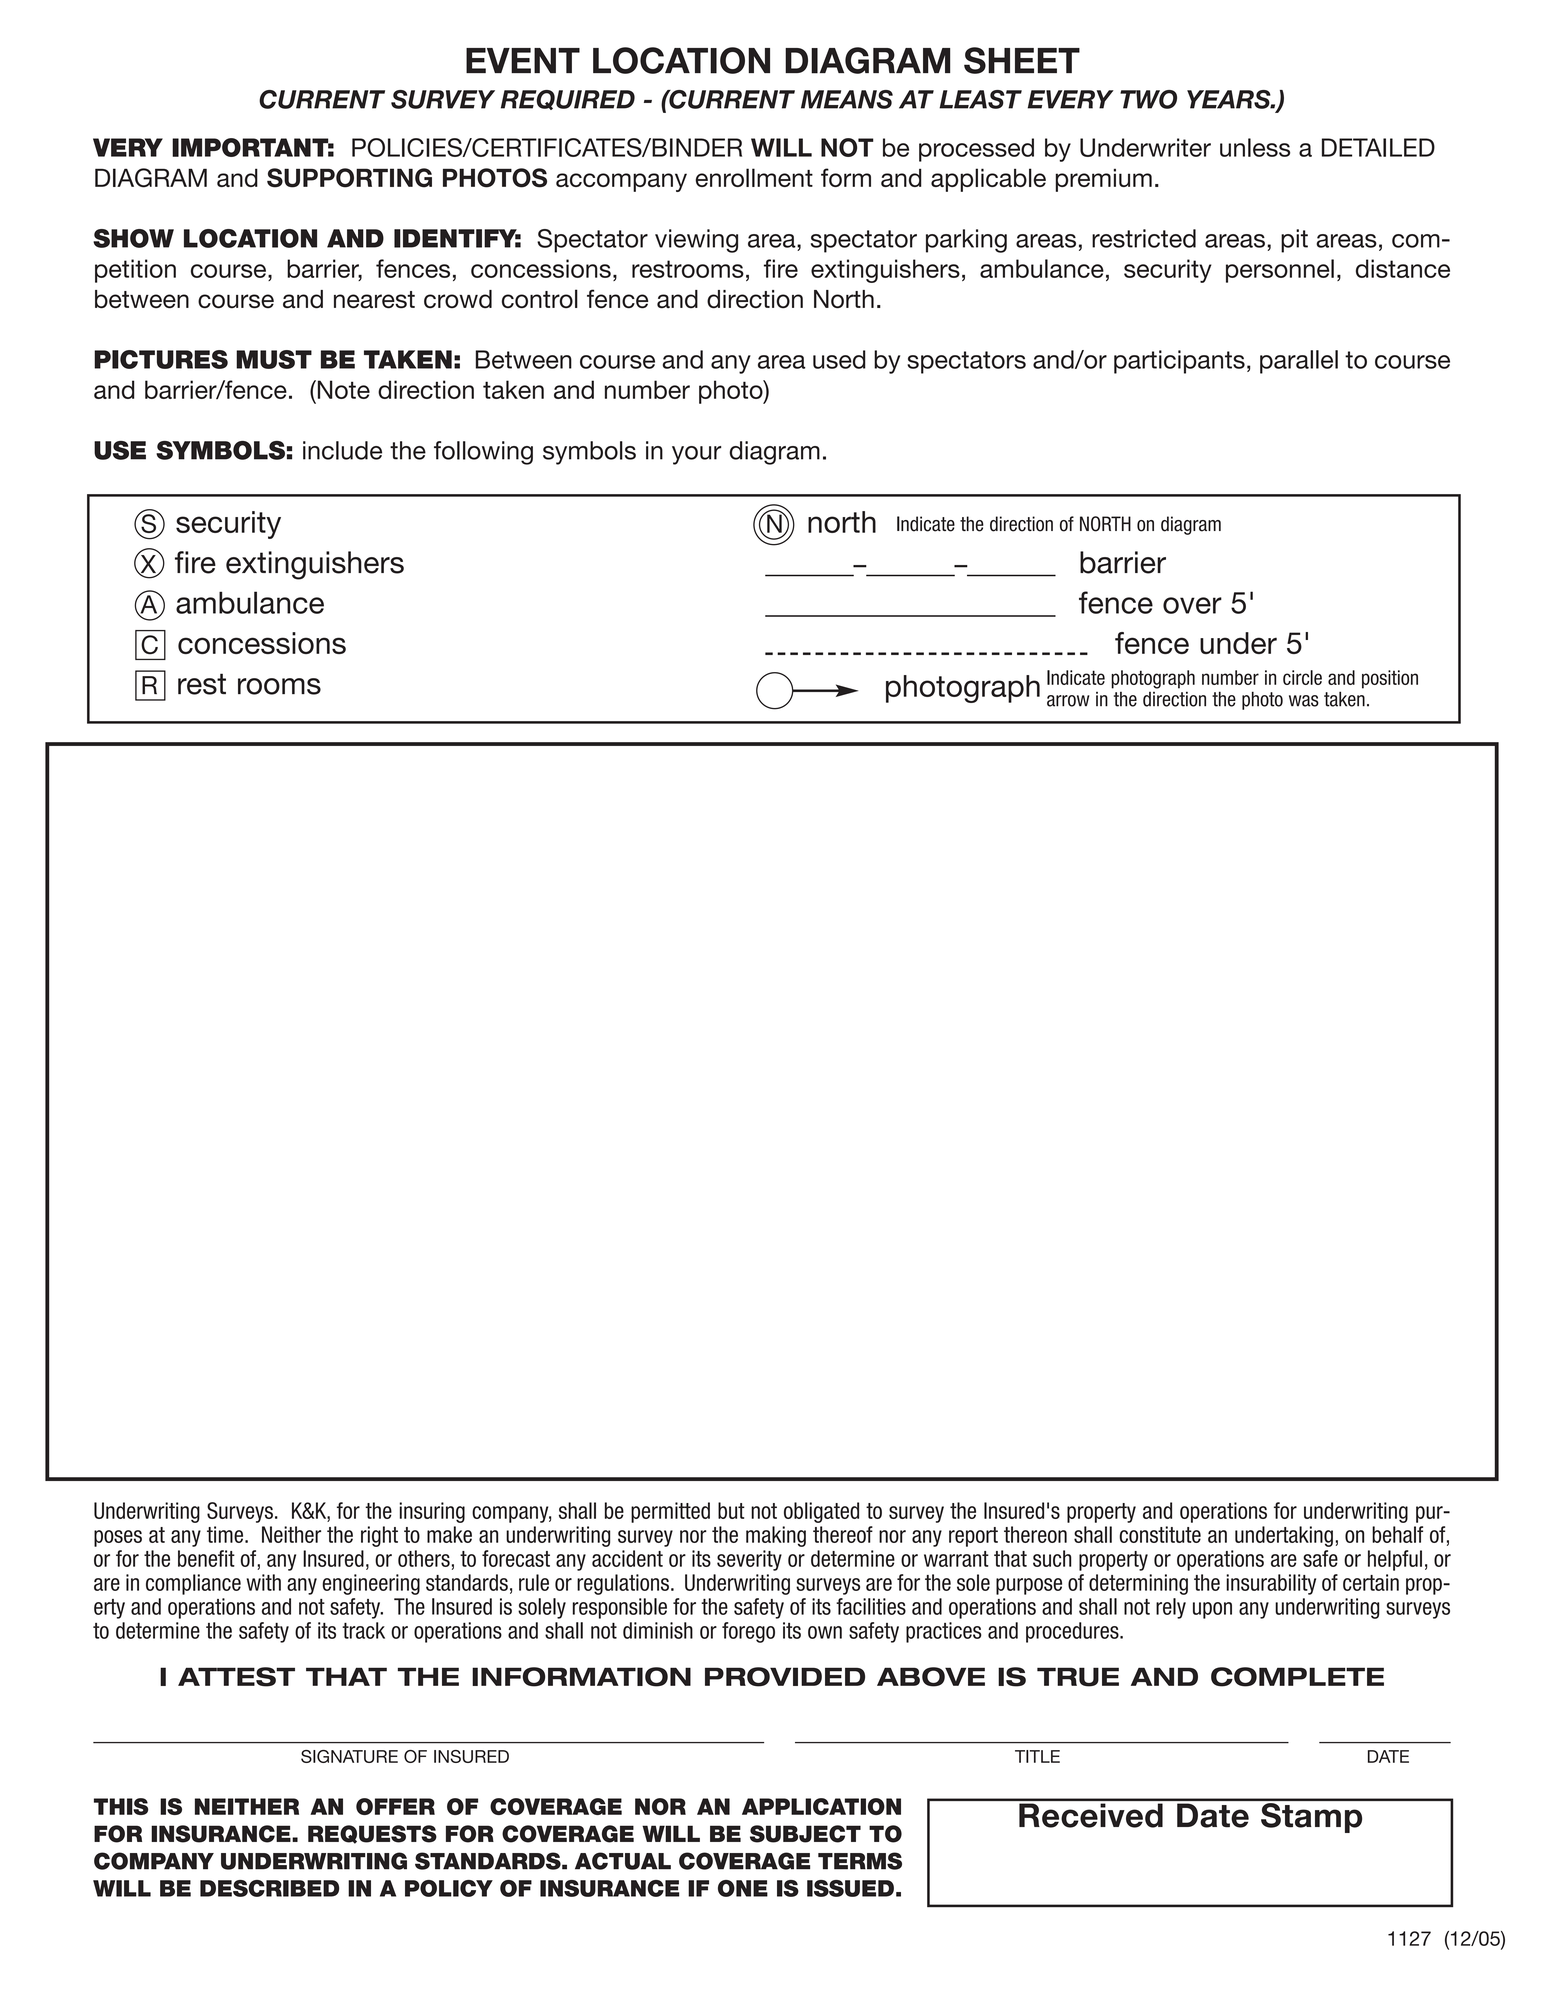 Image resolution: width=1544 pixels, height=1998 pixels. I want to click on SUBJECT, so click(805, 1834).
